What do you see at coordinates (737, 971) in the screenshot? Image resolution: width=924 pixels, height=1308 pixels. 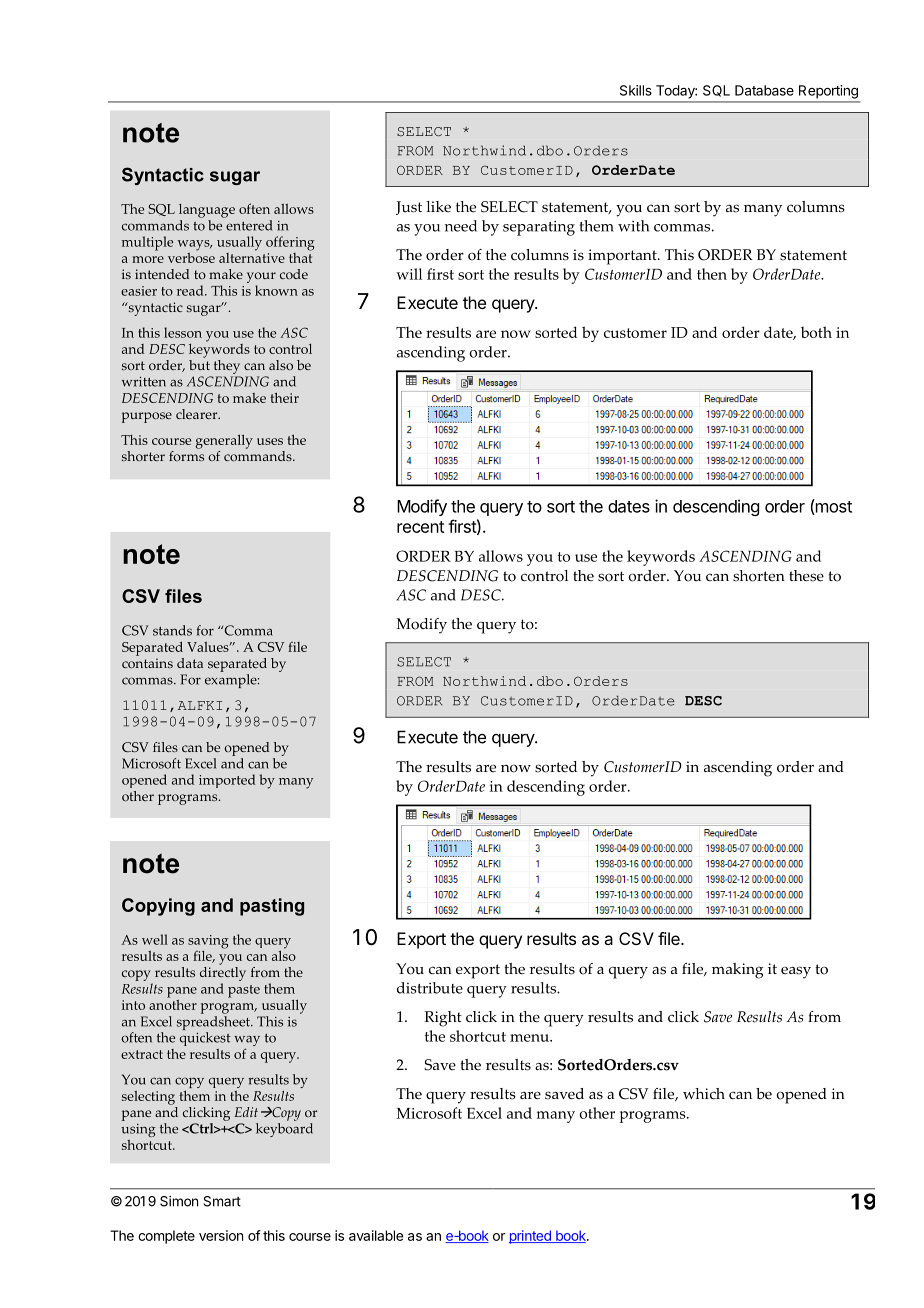 I see `making` at bounding box center [737, 971].
